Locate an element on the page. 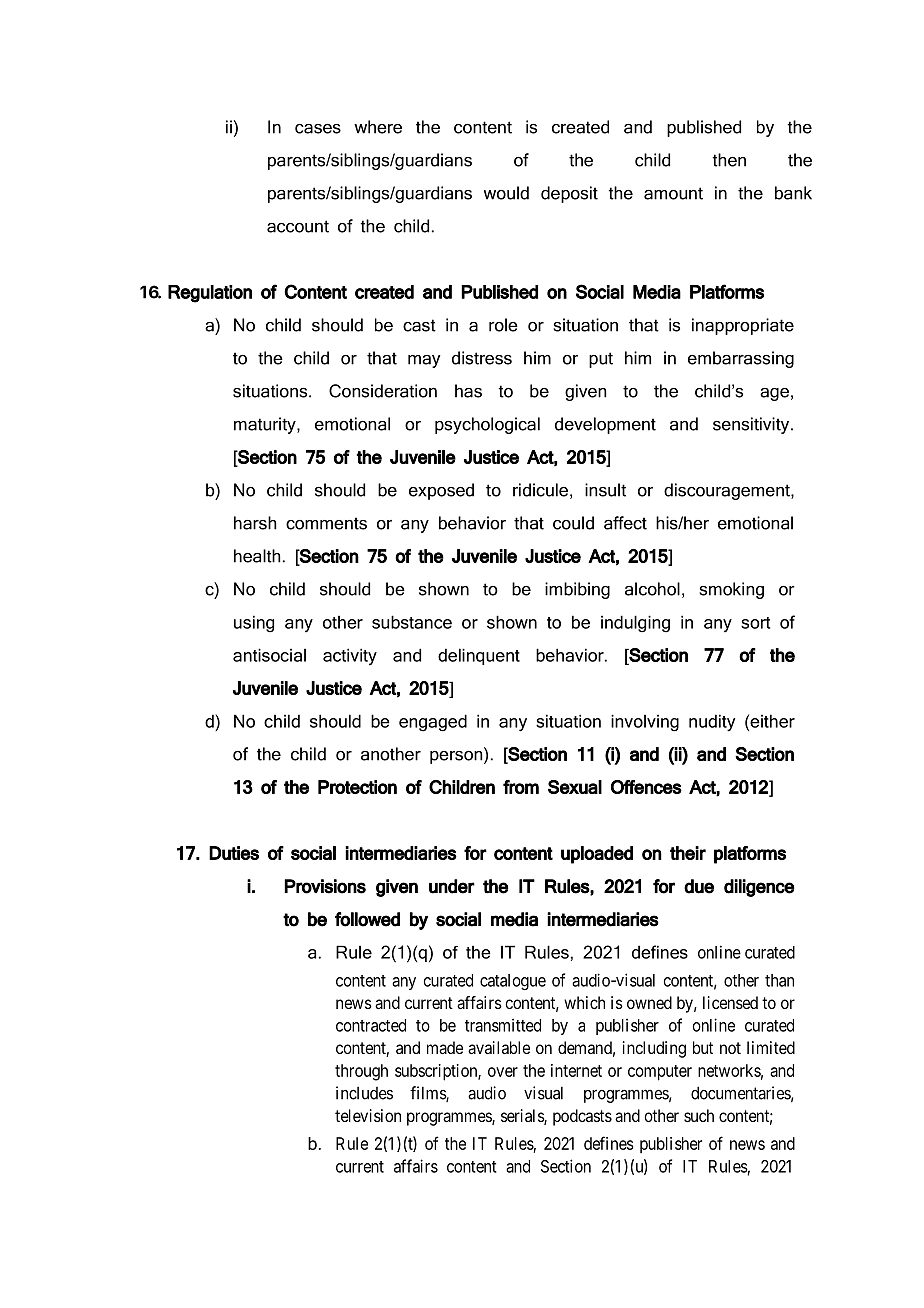 The width and height of the document is (924, 1308). would is located at coordinates (506, 193).
